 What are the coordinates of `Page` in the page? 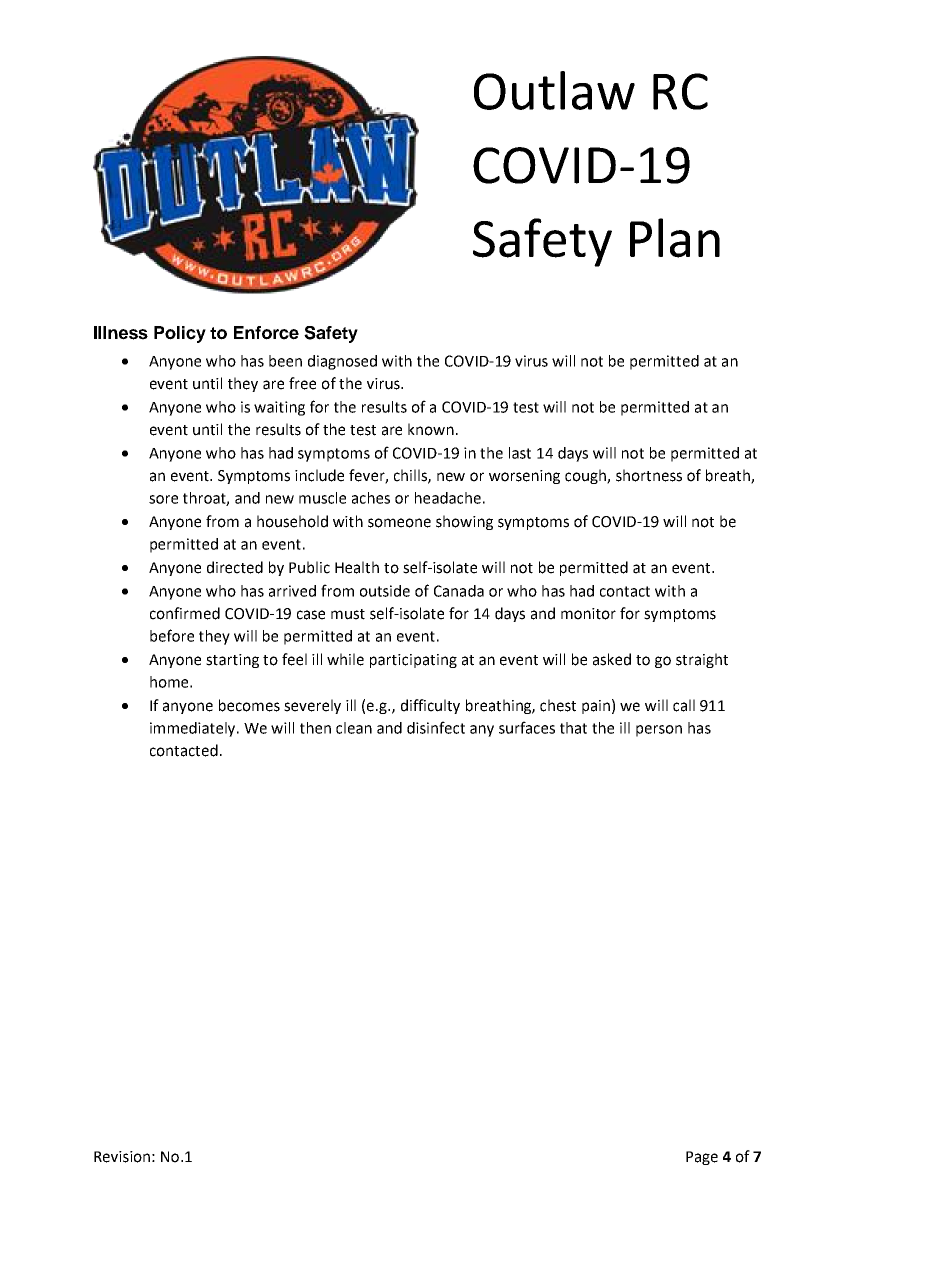 It's located at (702, 1158).
